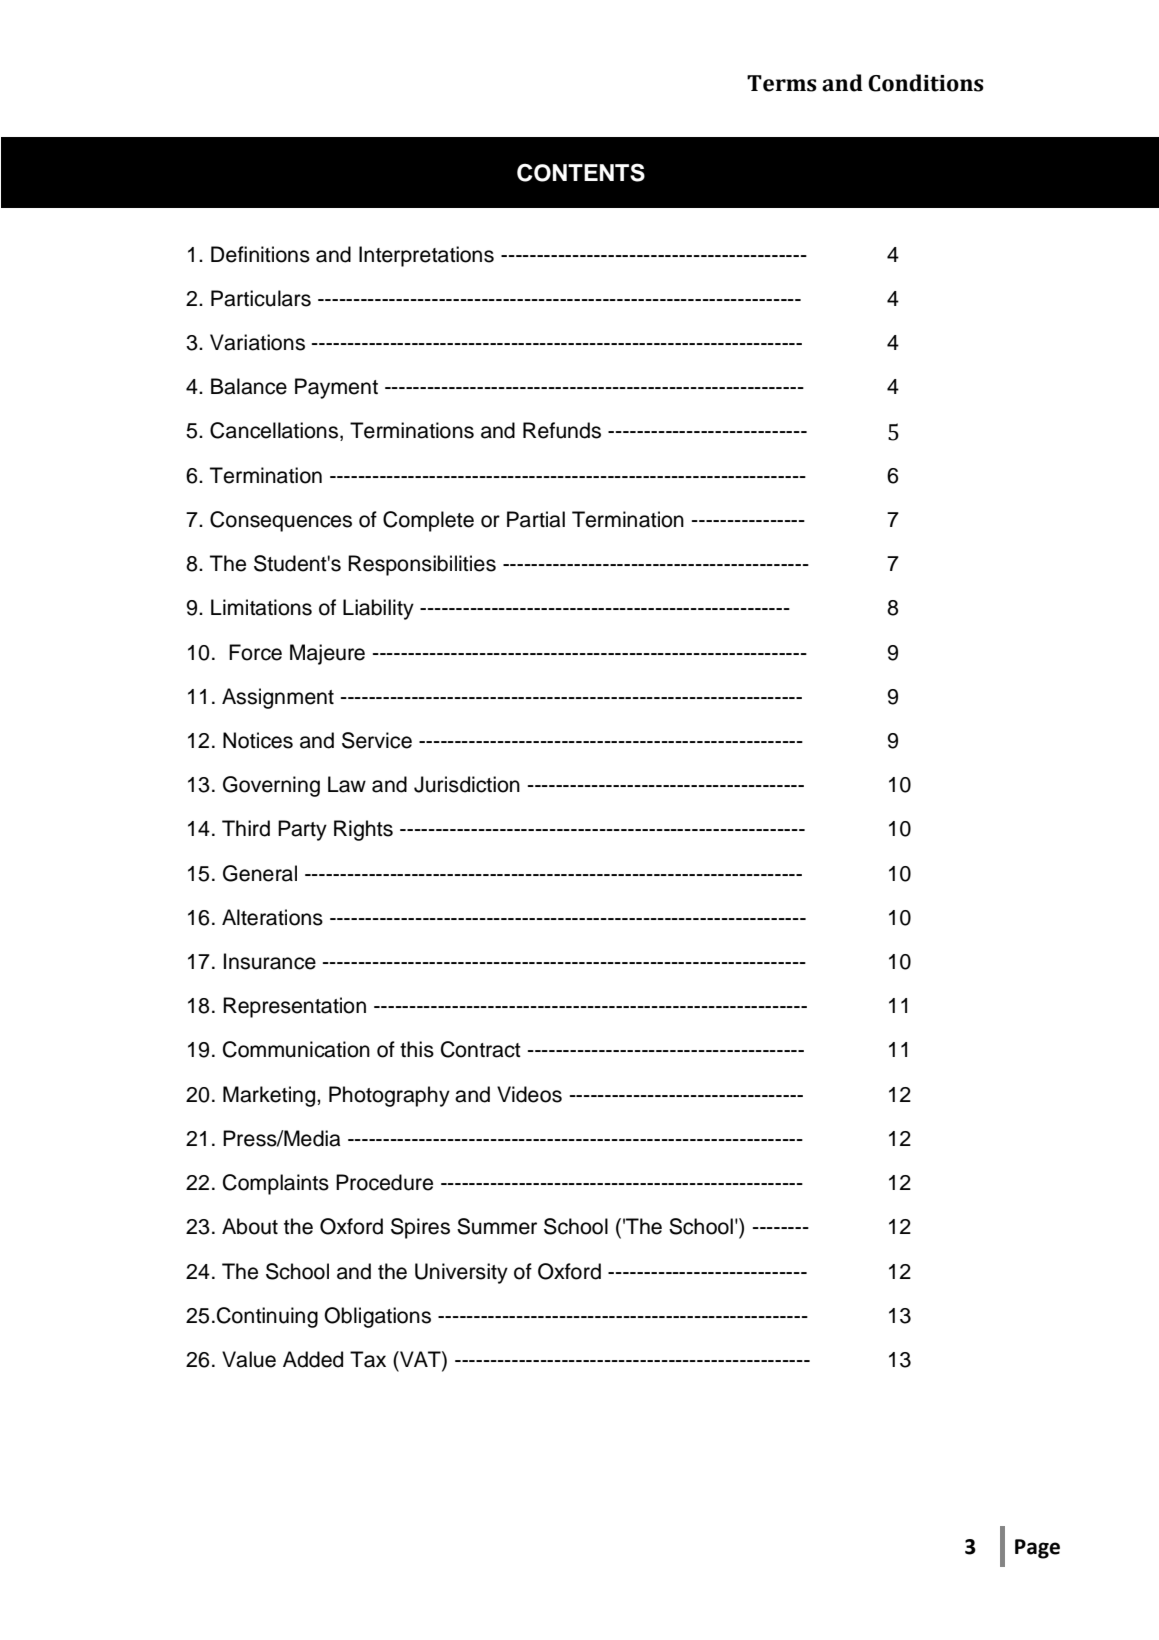  What do you see at coordinates (562, 430) in the image?
I see `Refunds` at bounding box center [562, 430].
